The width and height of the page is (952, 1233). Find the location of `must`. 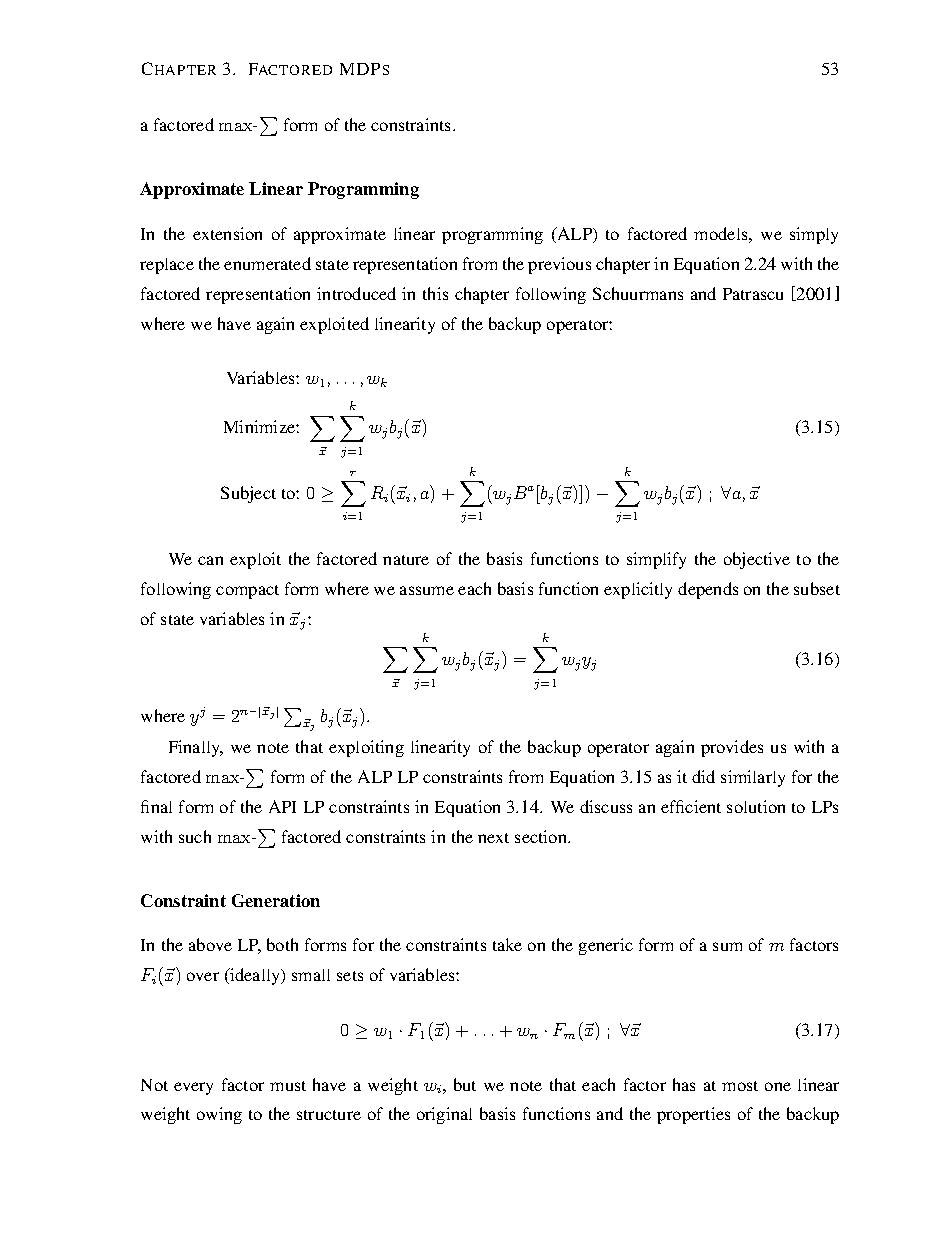

must is located at coordinates (288, 1086).
